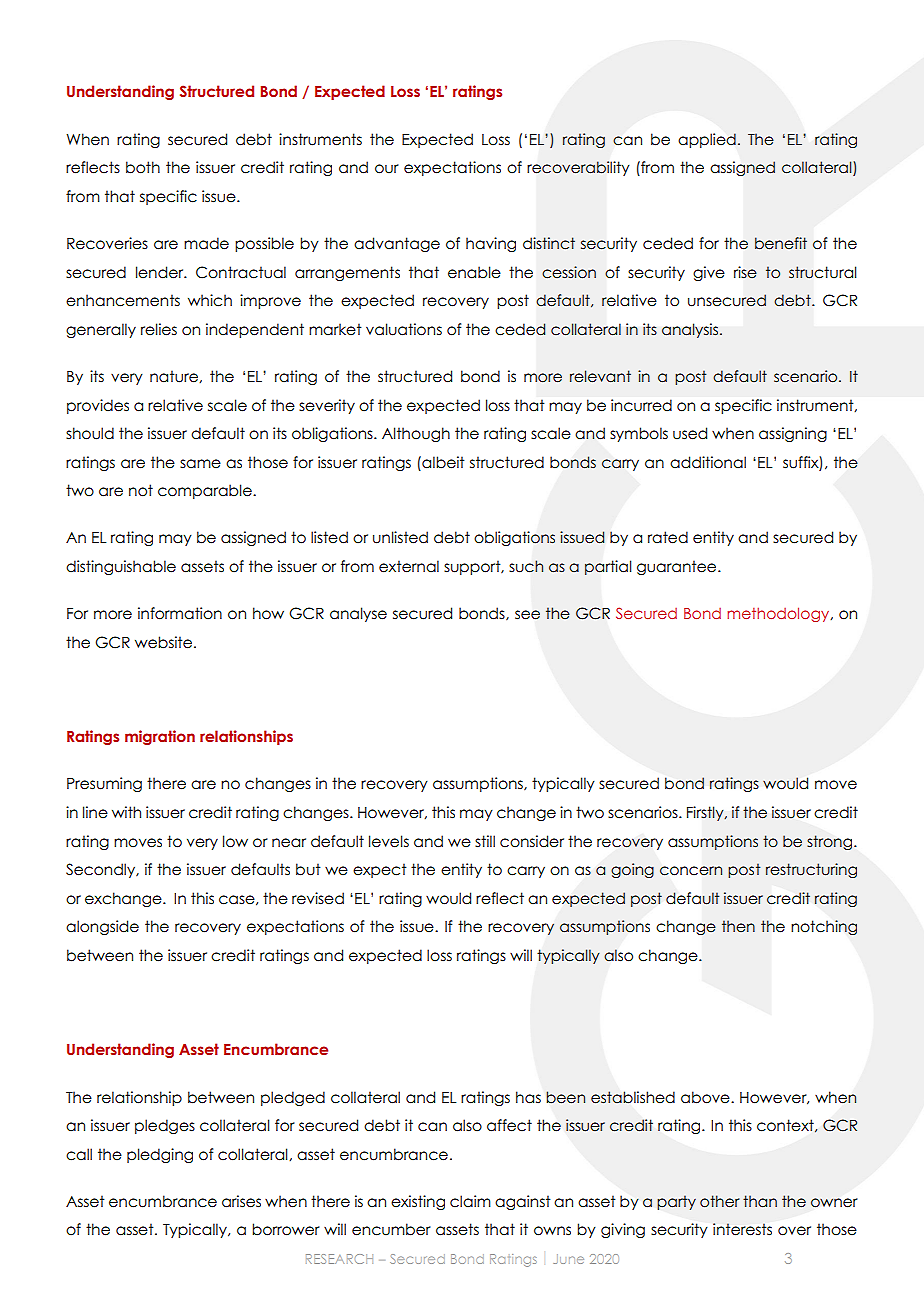 Image resolution: width=924 pixels, height=1308 pixels. I want to click on pledging, so click(160, 1155).
